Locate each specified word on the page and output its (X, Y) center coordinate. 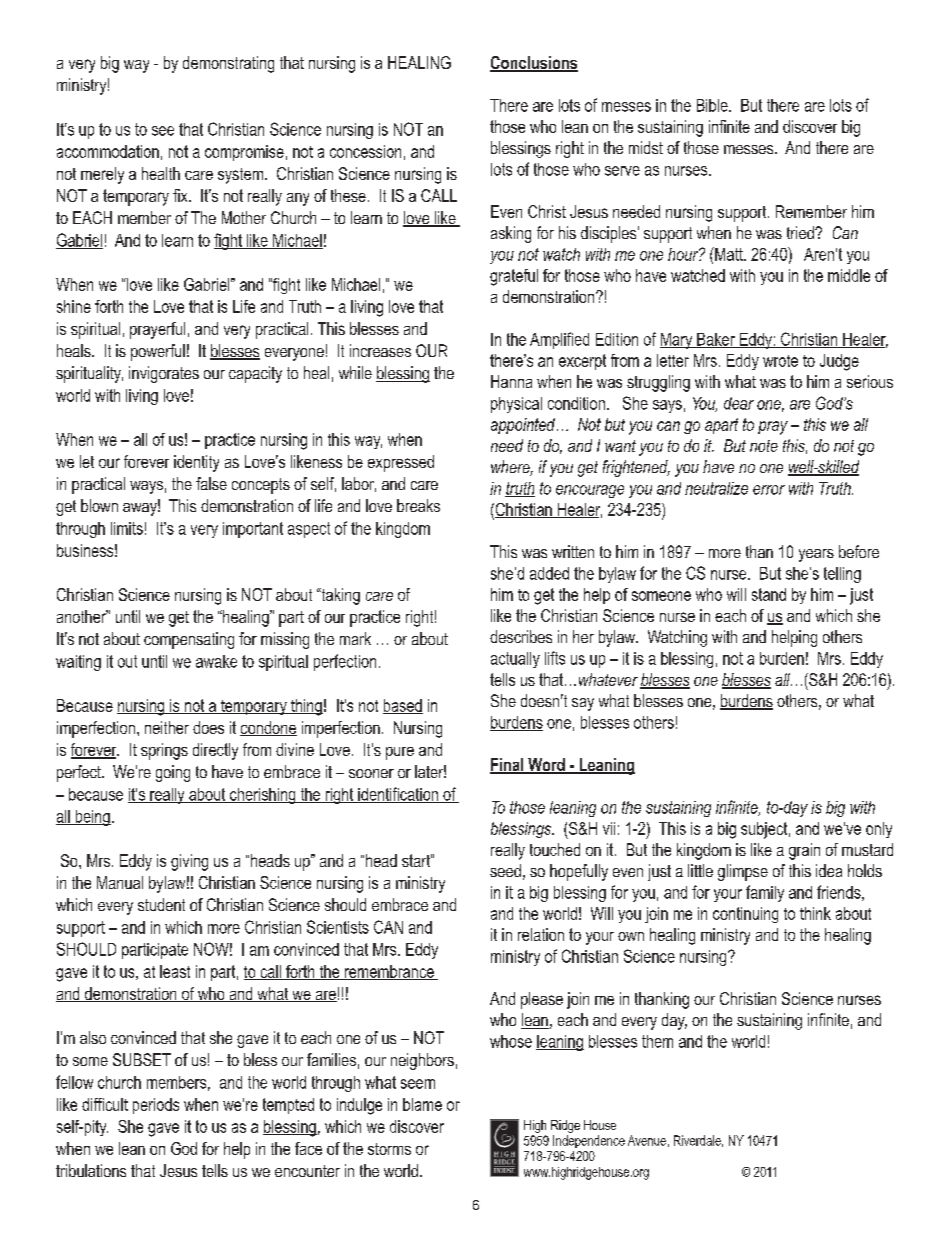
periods (156, 1106)
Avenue (647, 1140)
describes (521, 636)
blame (422, 1104)
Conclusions (534, 64)
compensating (189, 640)
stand (769, 594)
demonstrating (228, 64)
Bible (713, 105)
